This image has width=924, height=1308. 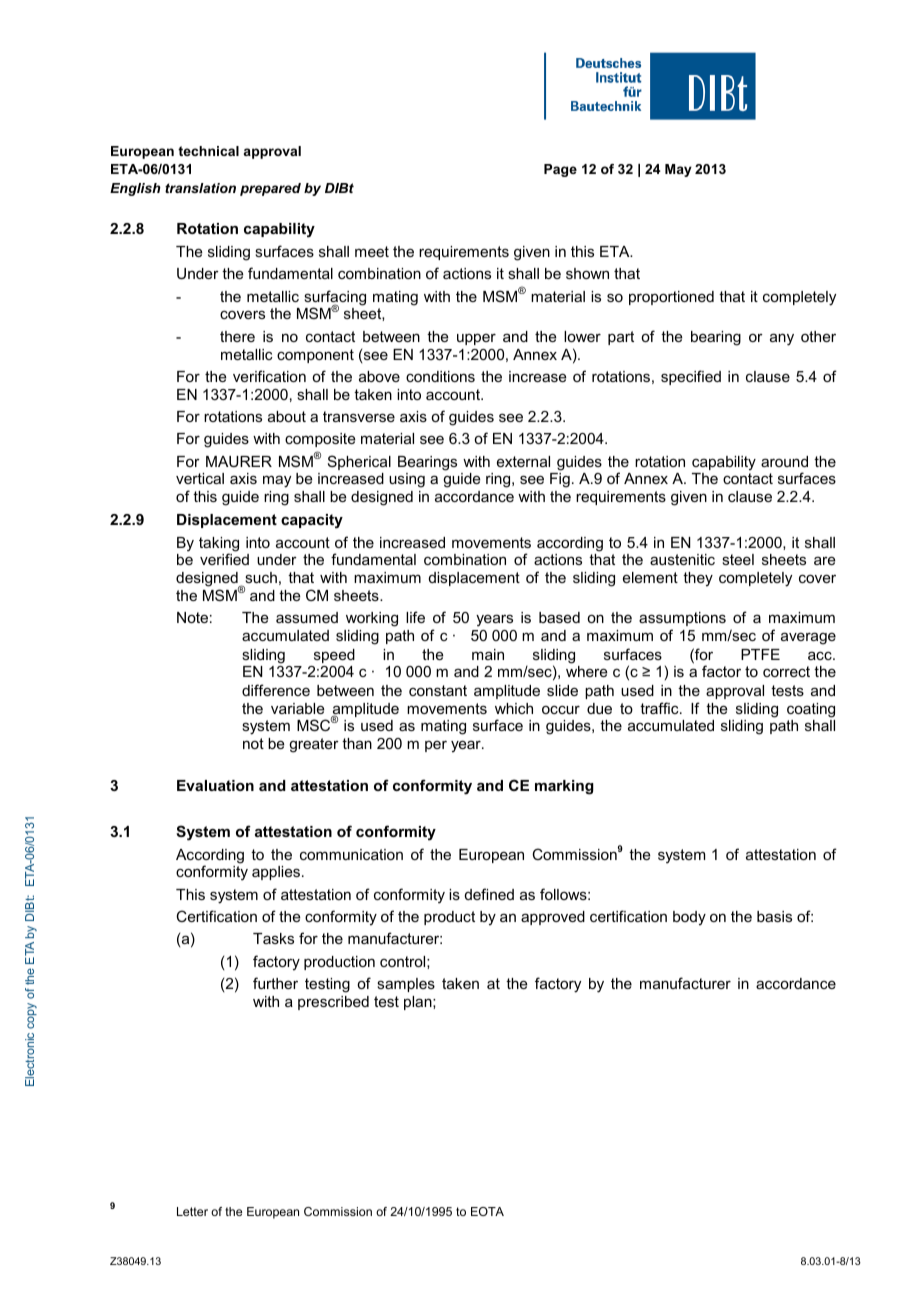 What do you see at coordinates (406, 985) in the image?
I see `samples` at bounding box center [406, 985].
